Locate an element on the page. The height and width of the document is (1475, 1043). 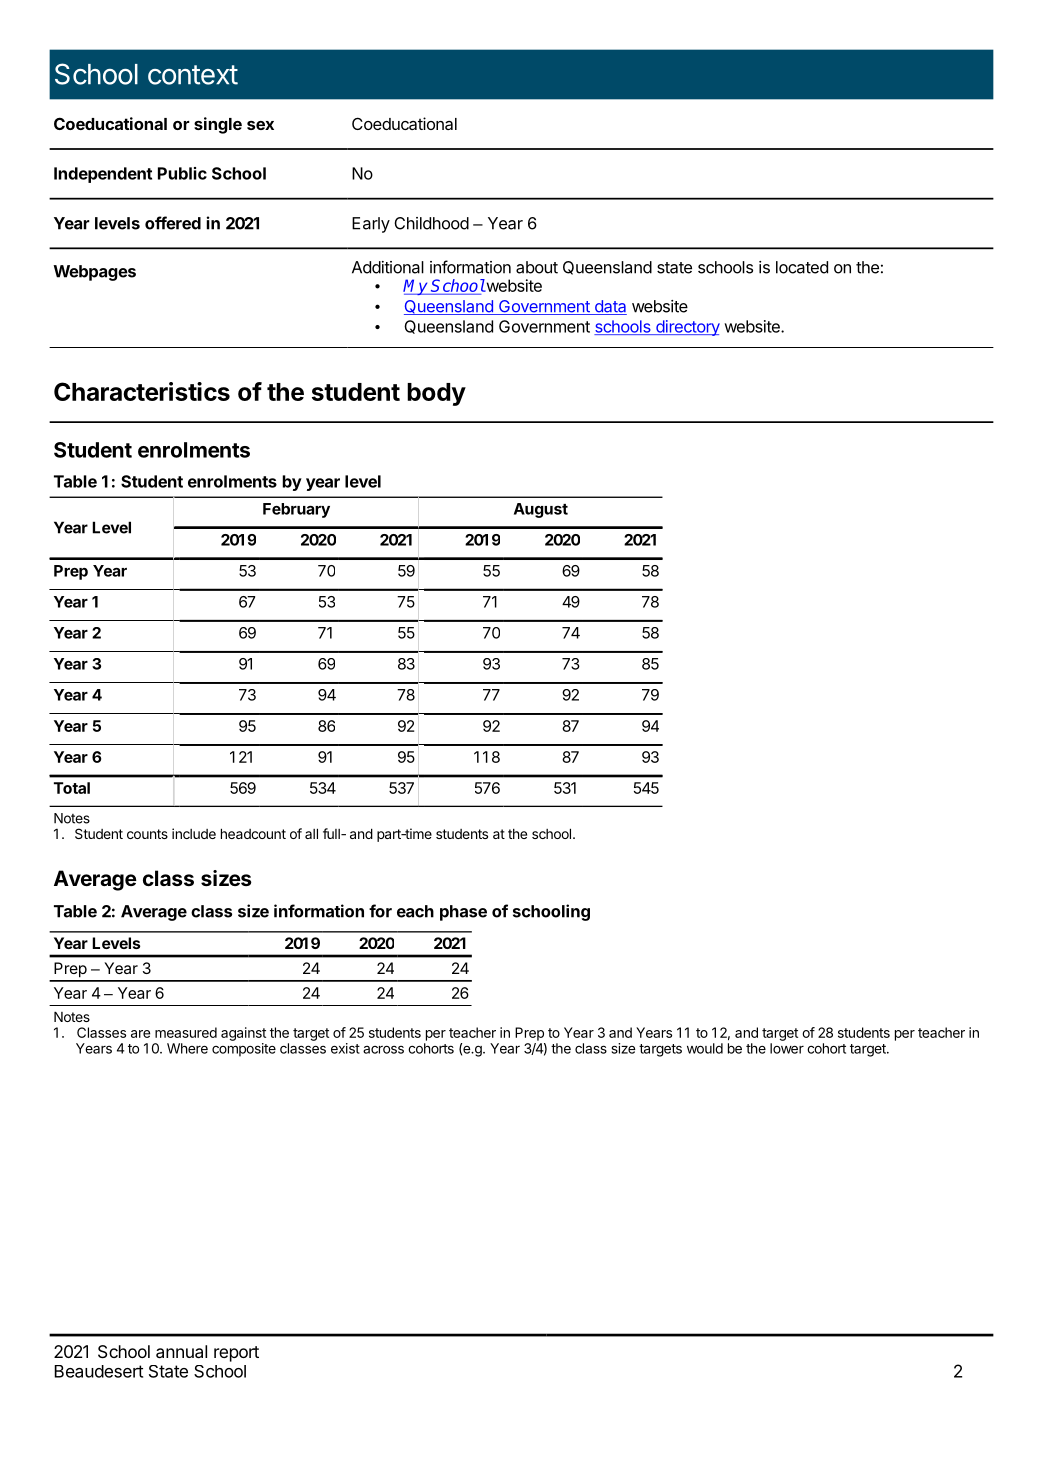
annual is located at coordinates (181, 1351).
